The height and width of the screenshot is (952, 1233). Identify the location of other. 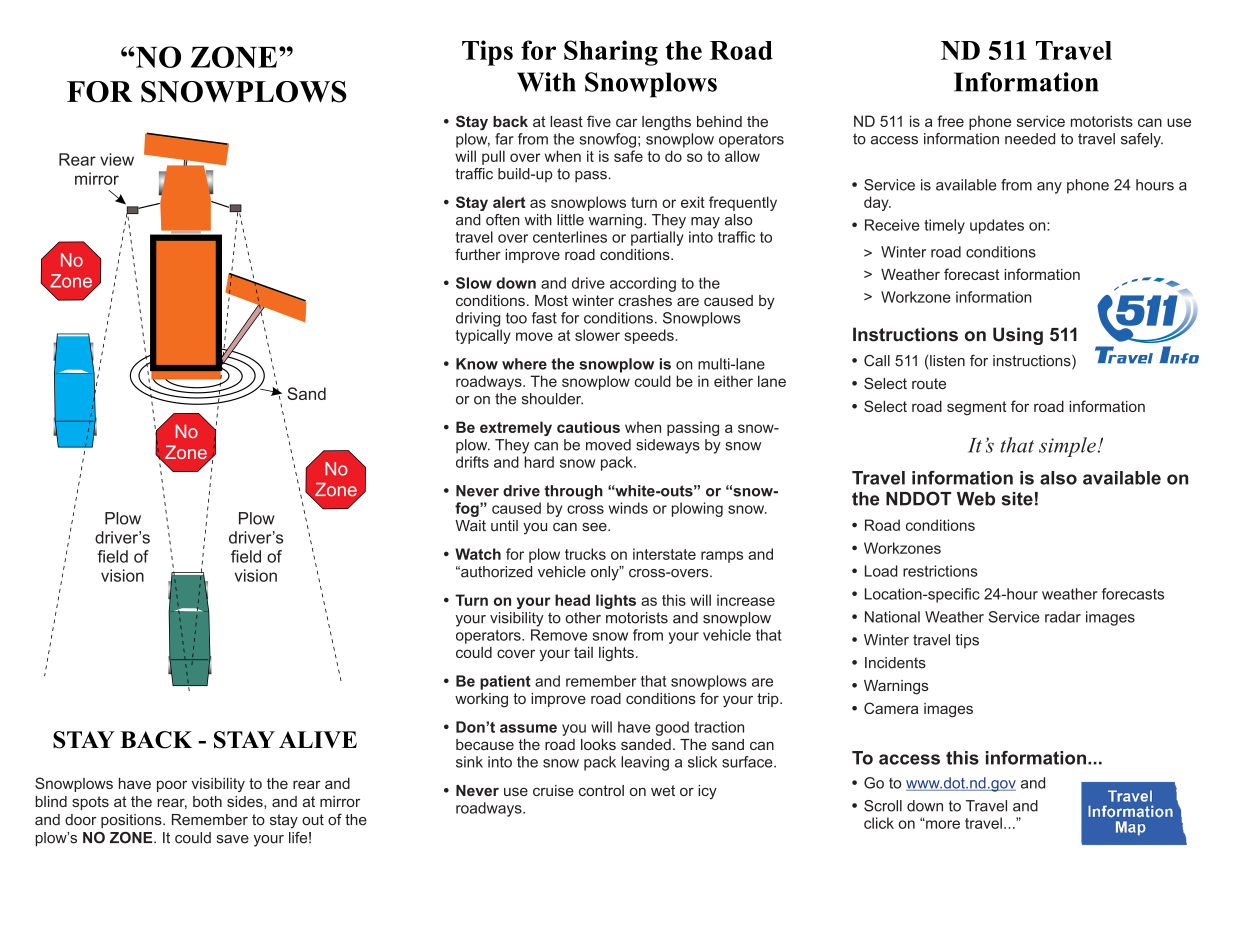
(583, 618).
